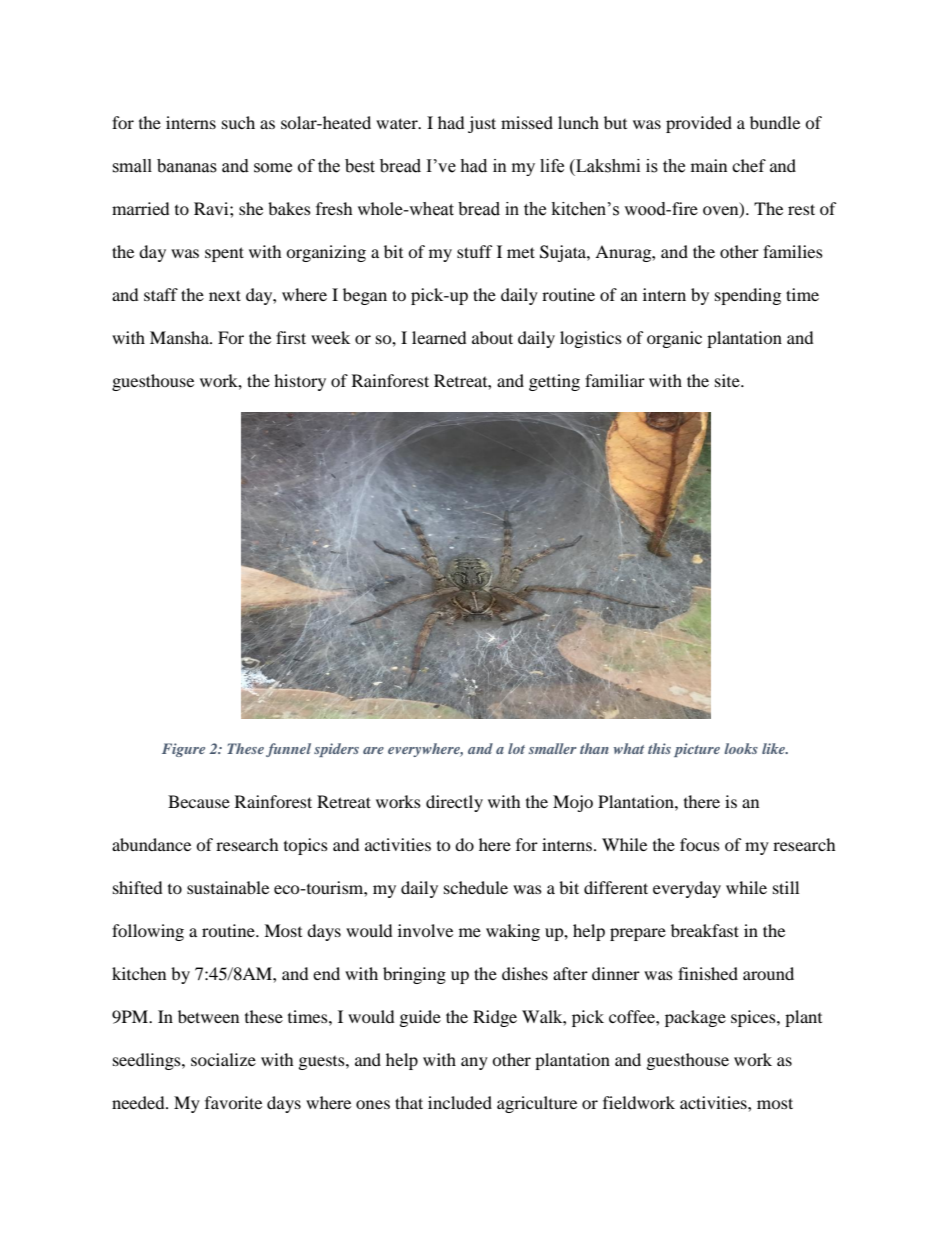  Describe the element at coordinates (741, 748) in the screenshot. I see `looks` at that location.
